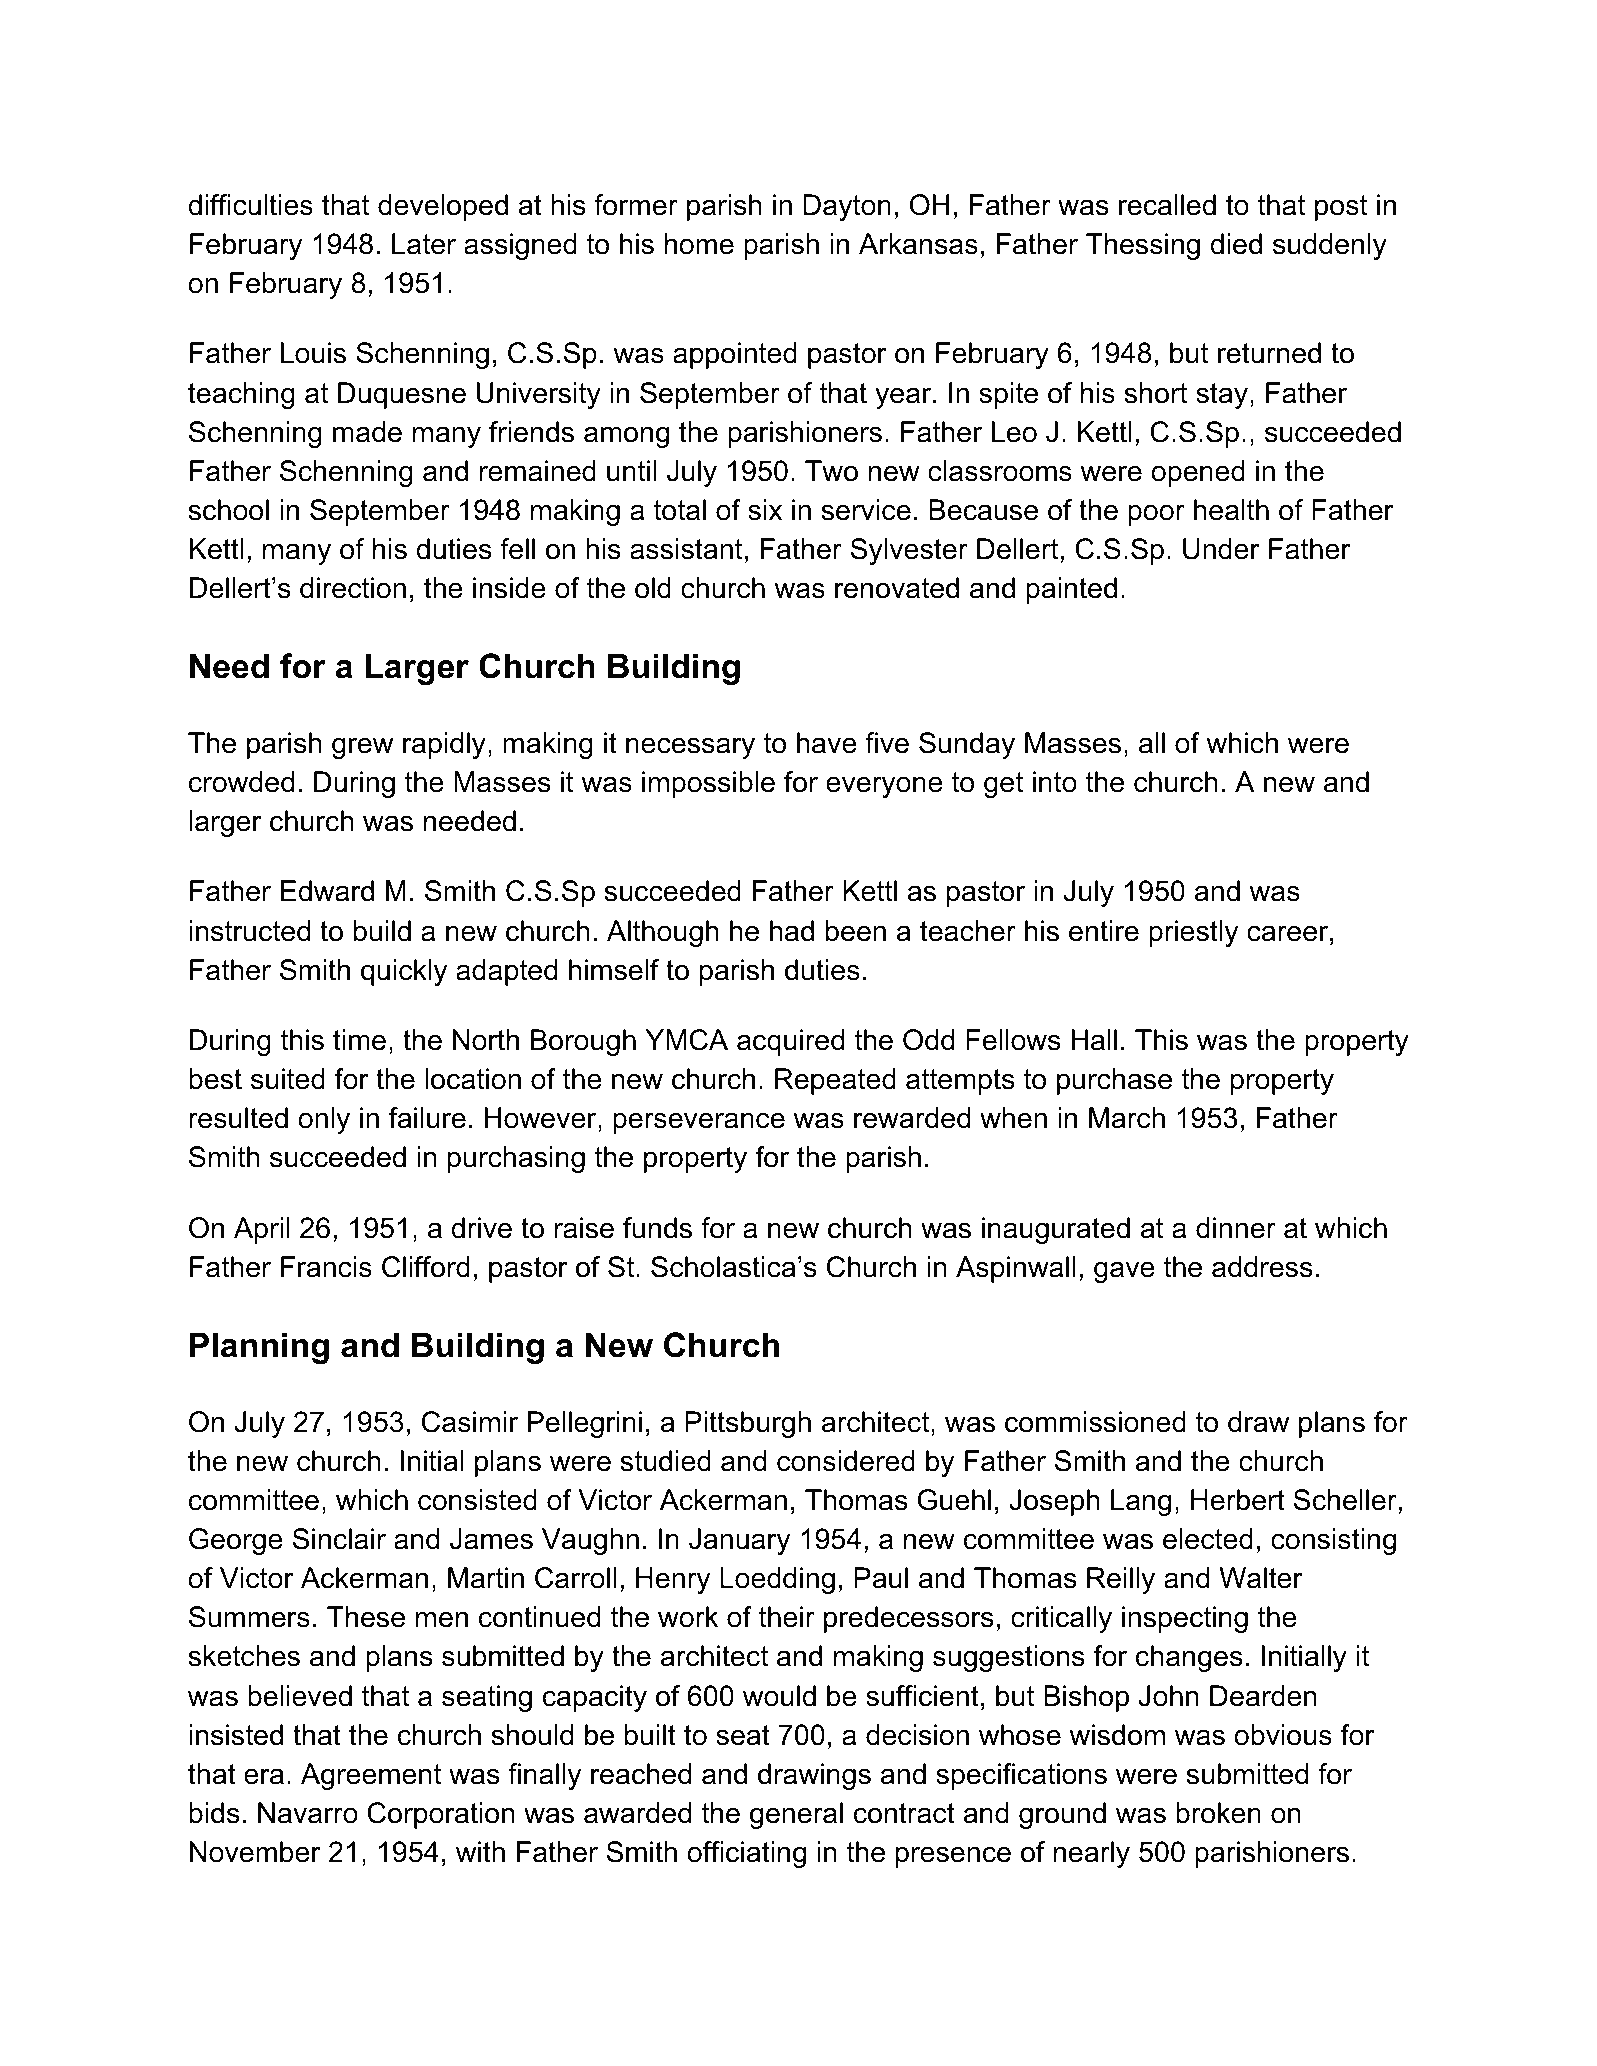 This document has height=2066, width=1597. Describe the element at coordinates (424, 244) in the document. I see `Later` at that location.
